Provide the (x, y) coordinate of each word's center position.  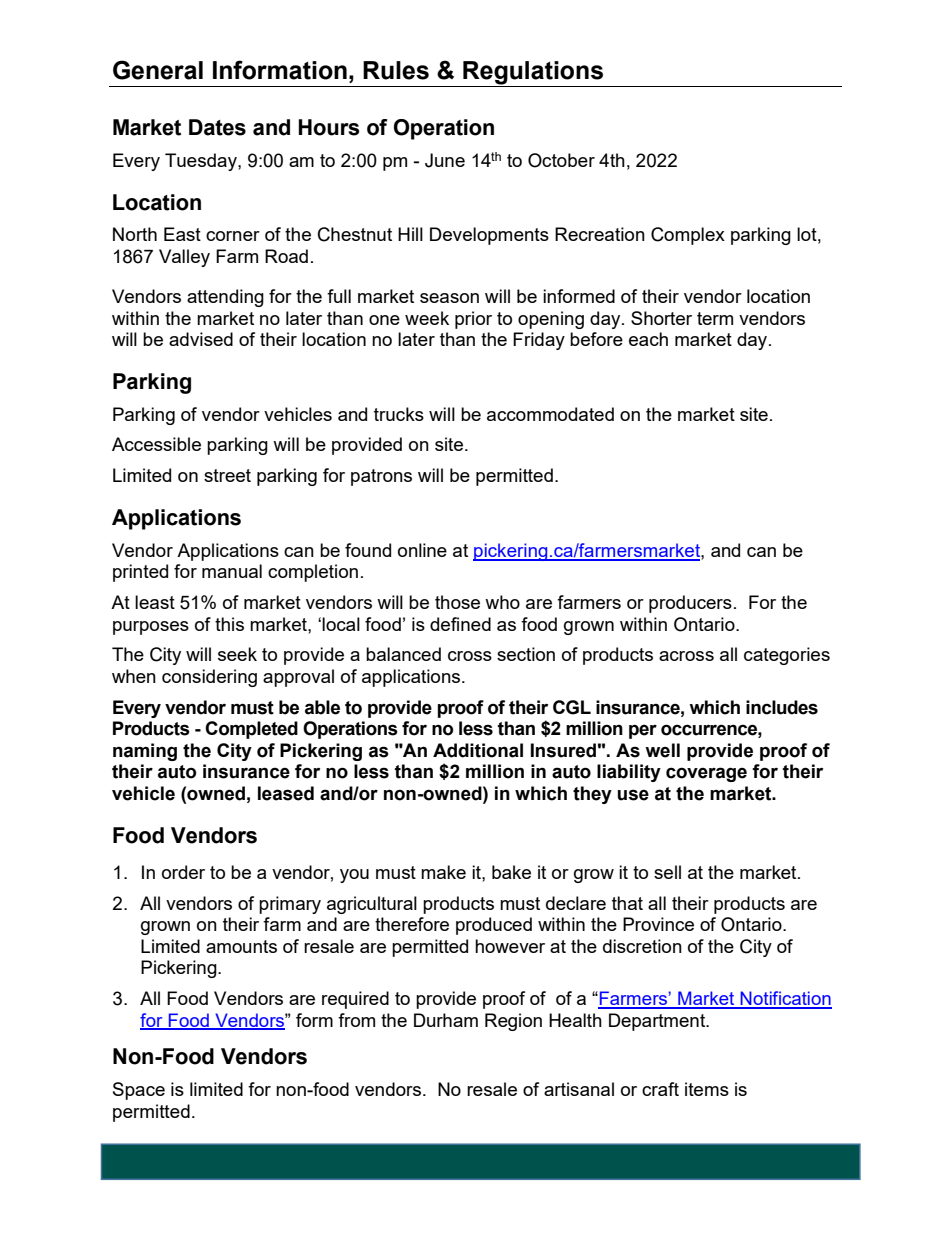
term (715, 318)
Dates (217, 127)
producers (690, 604)
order (183, 872)
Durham (446, 1020)
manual (232, 571)
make (443, 872)
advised (201, 339)
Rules (396, 70)
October (561, 160)
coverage (706, 774)
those (457, 602)
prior (473, 320)
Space (139, 1091)
